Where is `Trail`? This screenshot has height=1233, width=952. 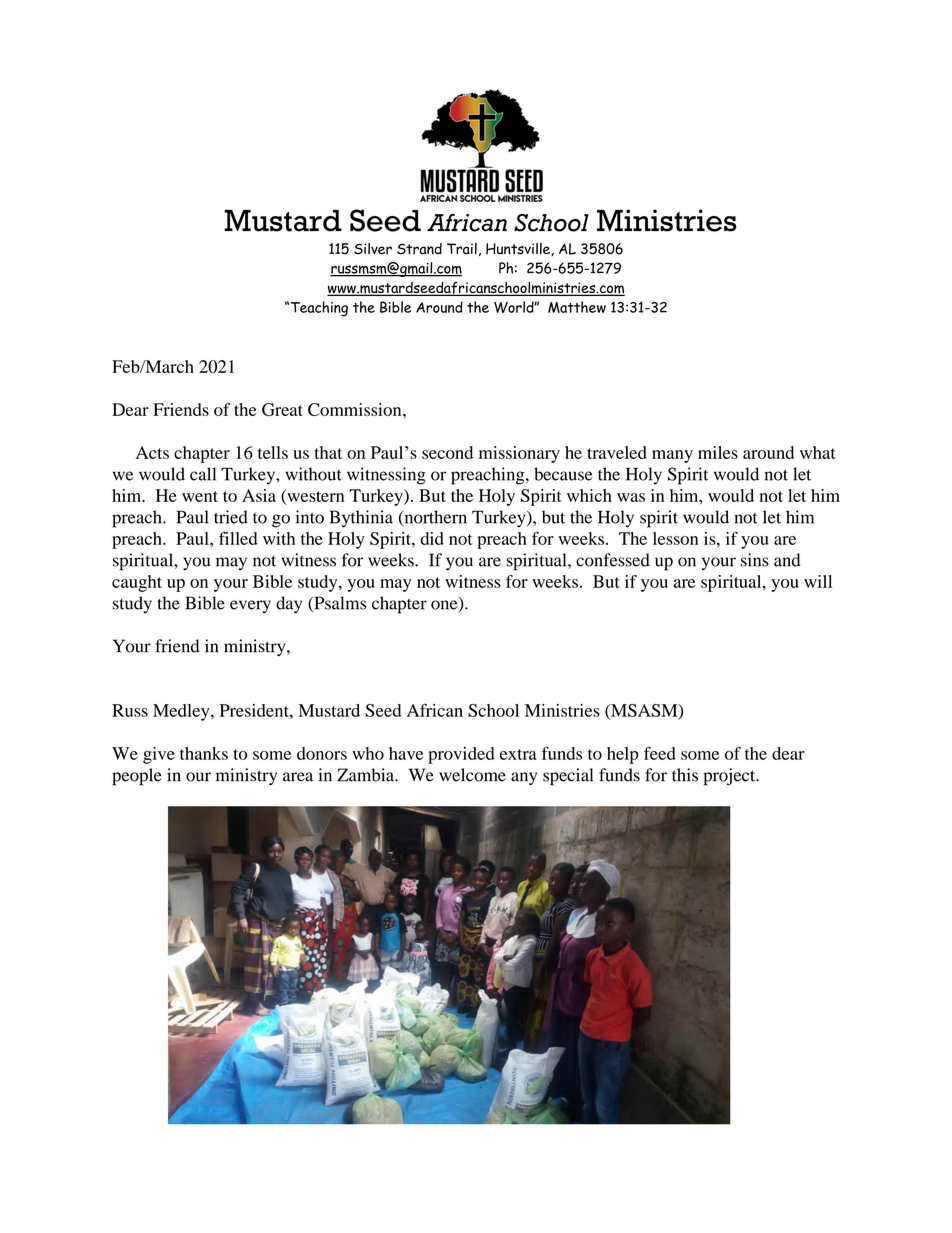 Trail is located at coordinates (462, 249).
